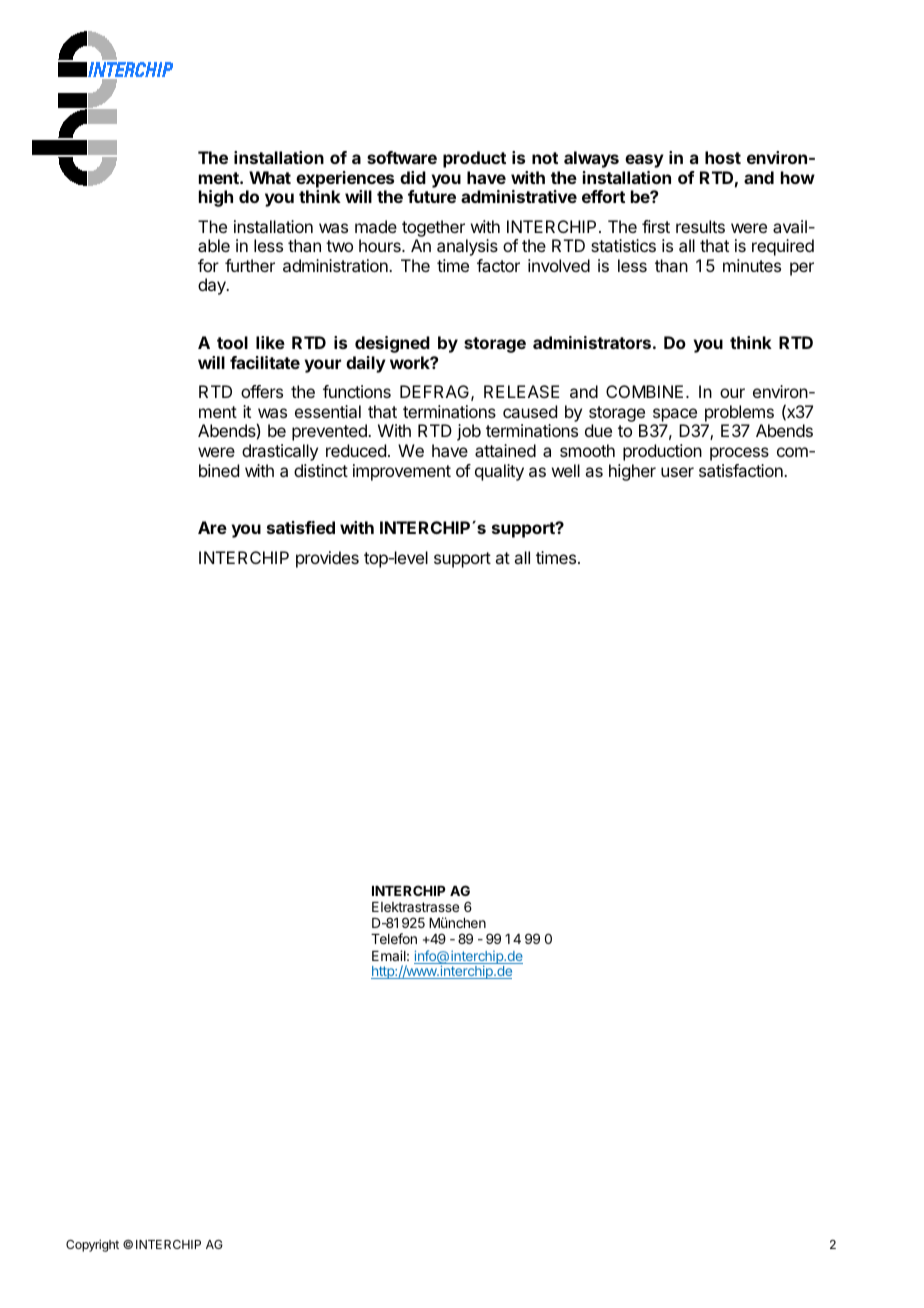  What do you see at coordinates (723, 157) in the screenshot?
I see `host` at bounding box center [723, 157].
